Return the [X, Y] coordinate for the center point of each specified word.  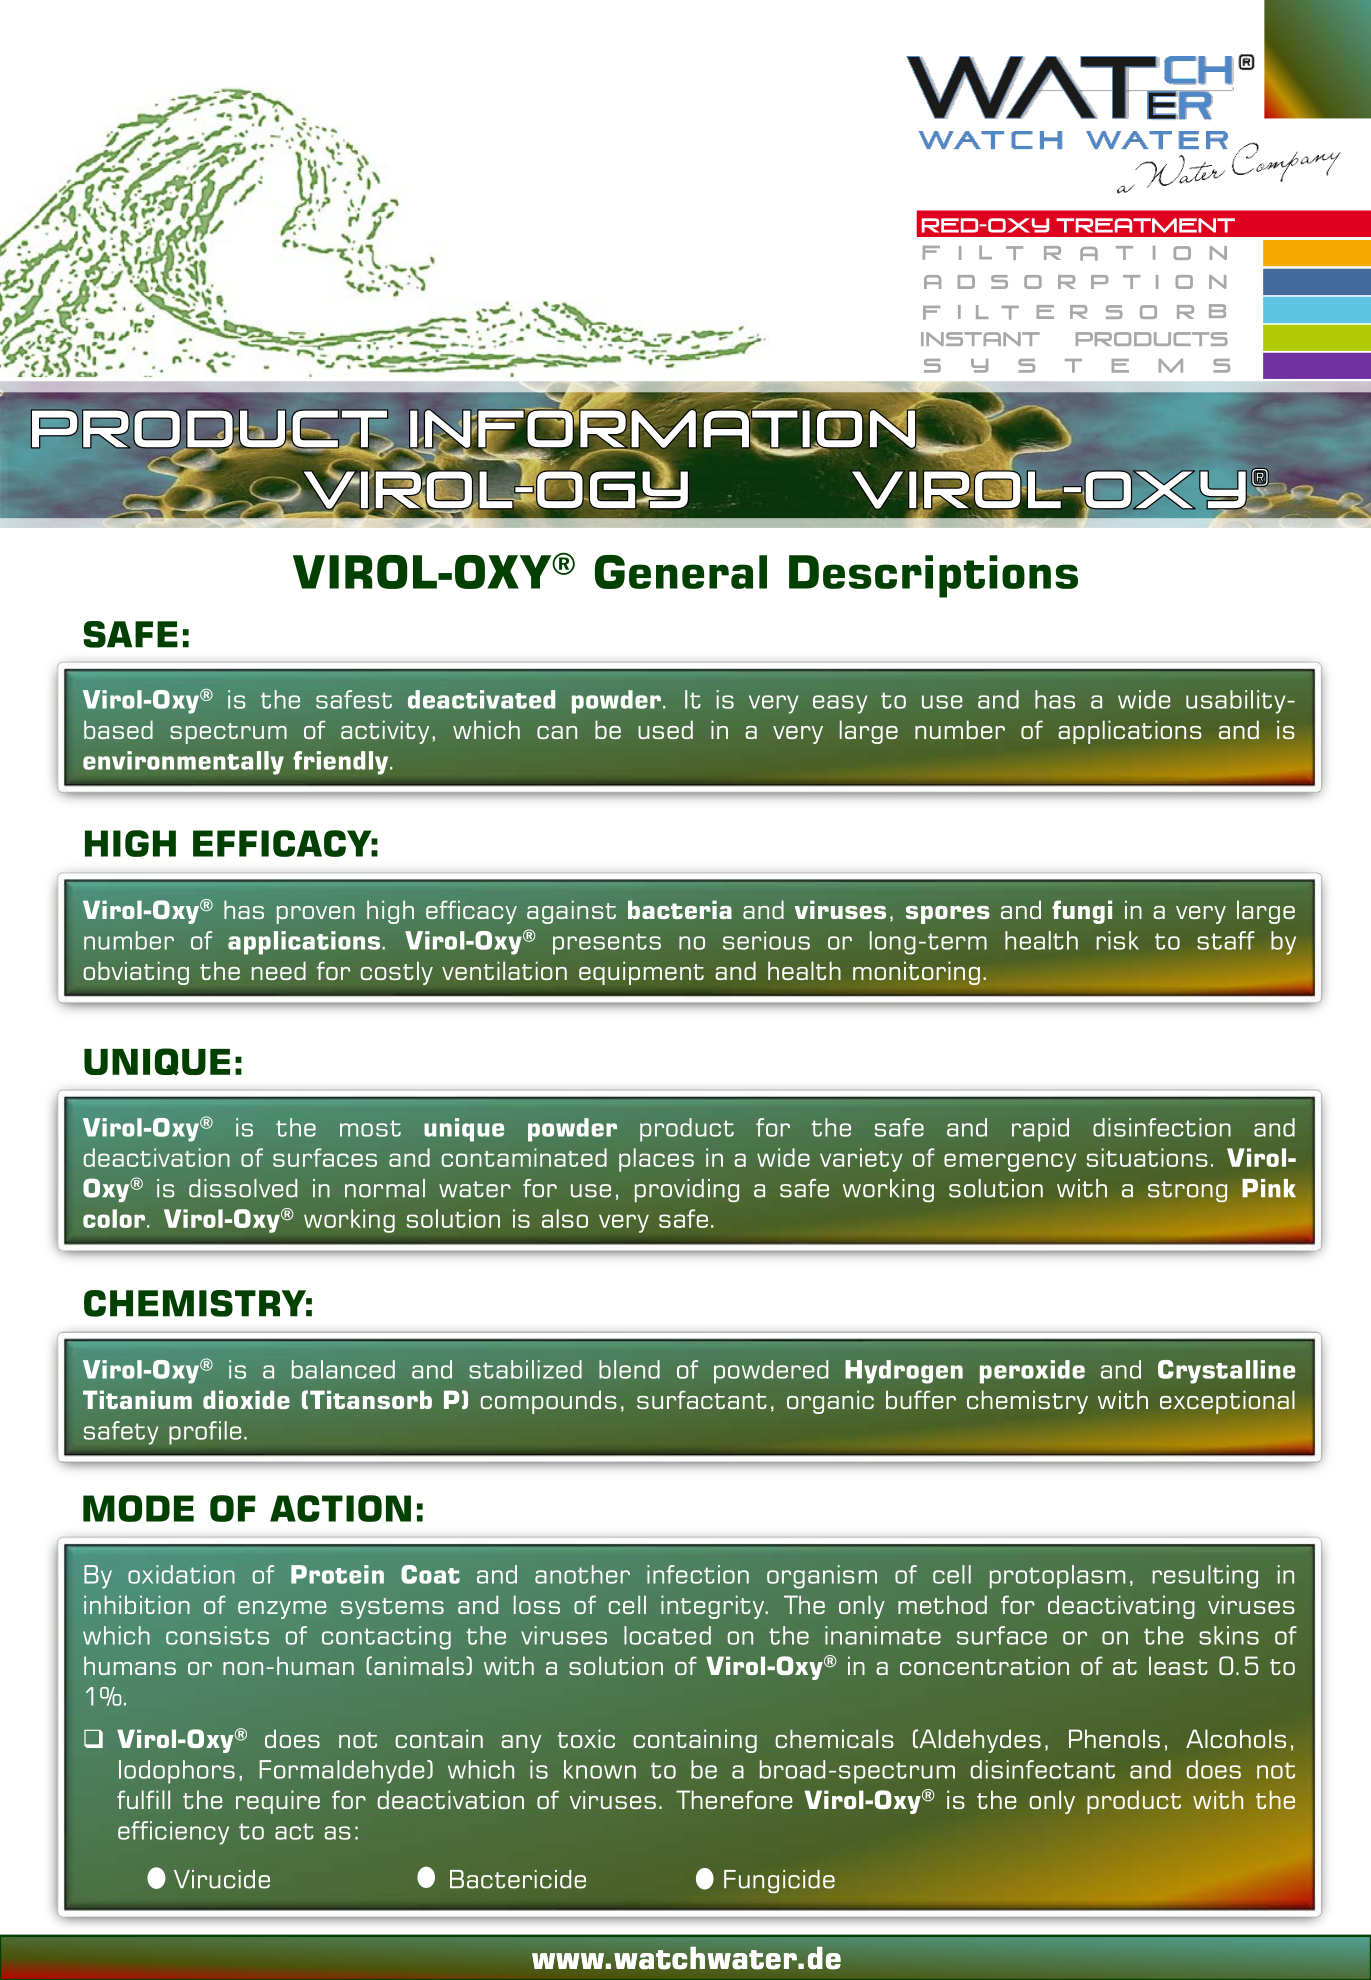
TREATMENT [1145, 225]
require [278, 1802]
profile [205, 1433]
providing [687, 1190]
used [665, 729]
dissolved [243, 1188]
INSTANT [980, 339]
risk [1117, 940]
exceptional [1227, 1402]
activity [385, 732]
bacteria [680, 909]
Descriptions [933, 576]
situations [1147, 1157]
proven [316, 915]
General [681, 572]
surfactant [702, 1399]
